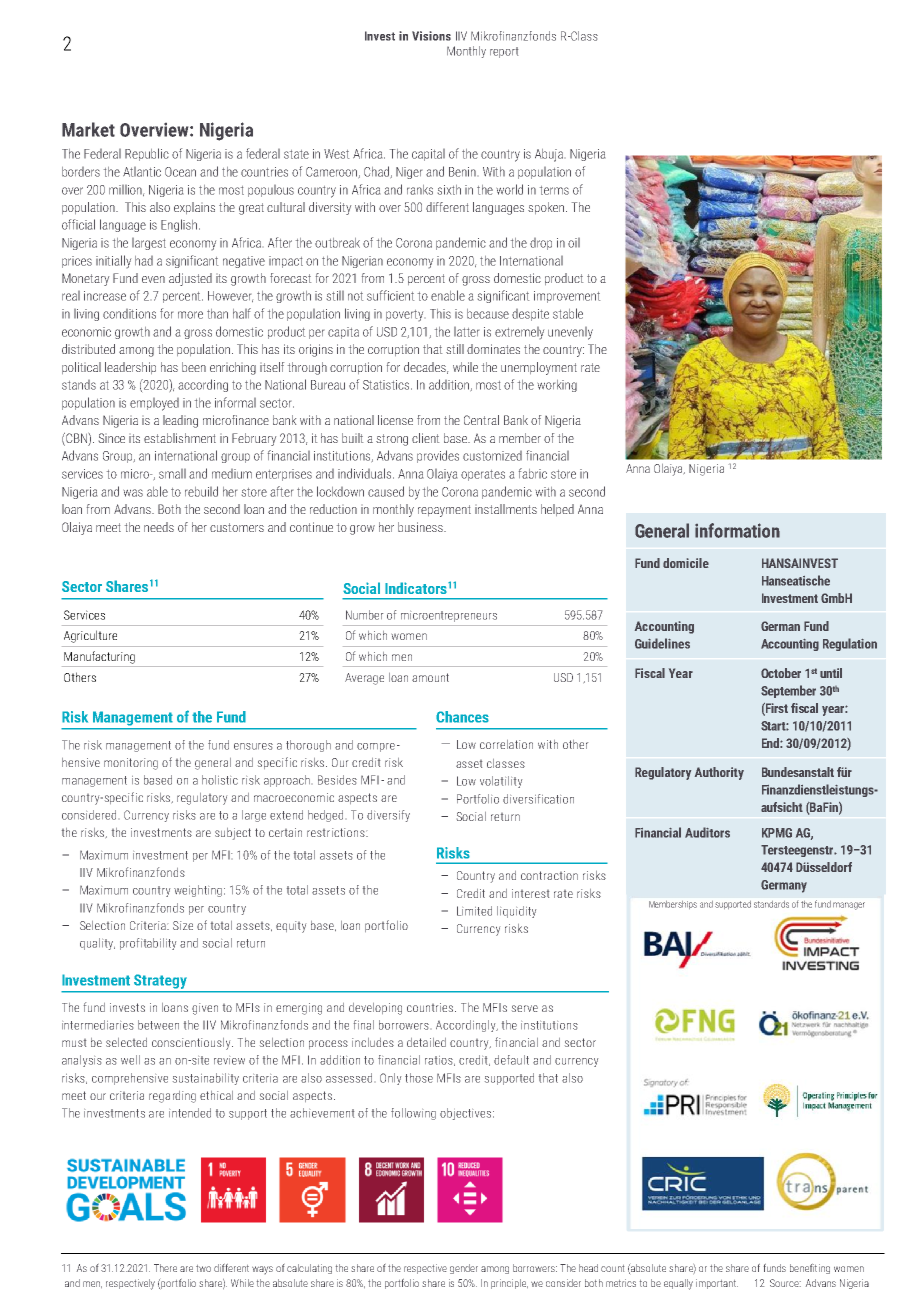  I want to click on subject, so click(233, 834).
